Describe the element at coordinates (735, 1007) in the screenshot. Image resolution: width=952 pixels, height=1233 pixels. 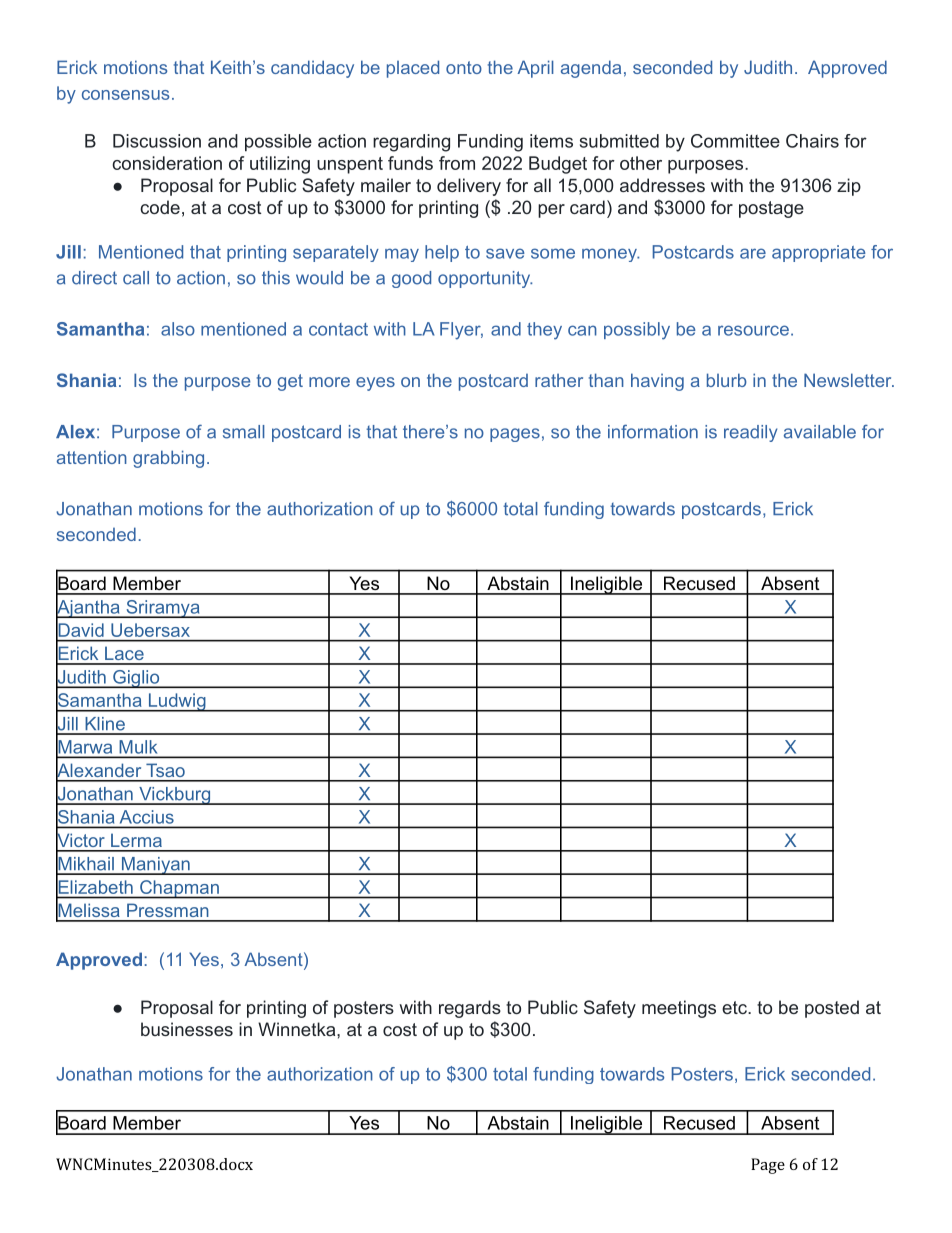
I see `etc` at that location.
